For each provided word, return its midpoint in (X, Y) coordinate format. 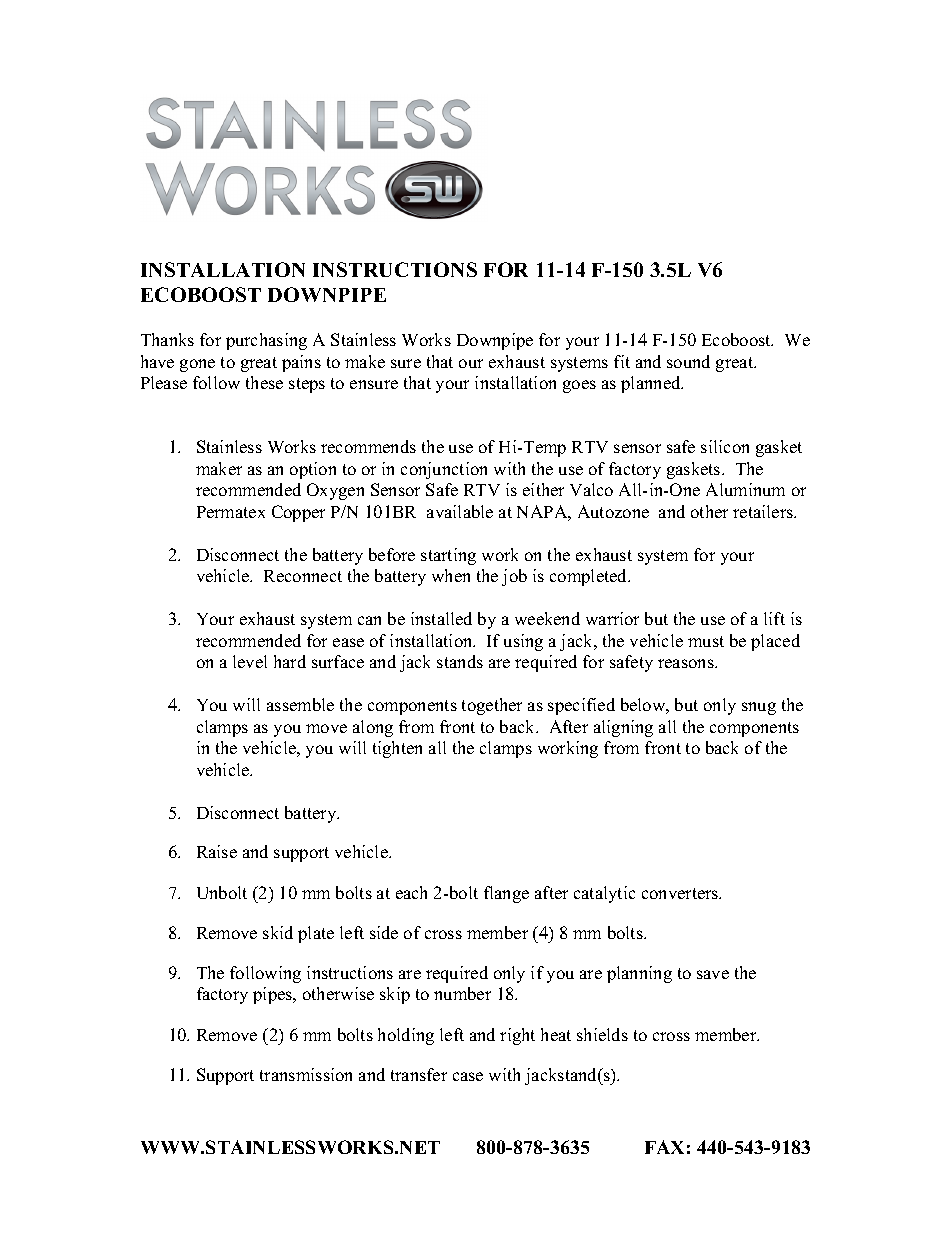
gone (197, 365)
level (250, 661)
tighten (397, 749)
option (313, 470)
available (460, 511)
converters (681, 893)
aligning (623, 728)
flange (506, 894)
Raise (217, 851)
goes (579, 386)
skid (278, 932)
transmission (306, 1074)
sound (688, 361)
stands (460, 661)
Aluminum (745, 489)
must (706, 641)
